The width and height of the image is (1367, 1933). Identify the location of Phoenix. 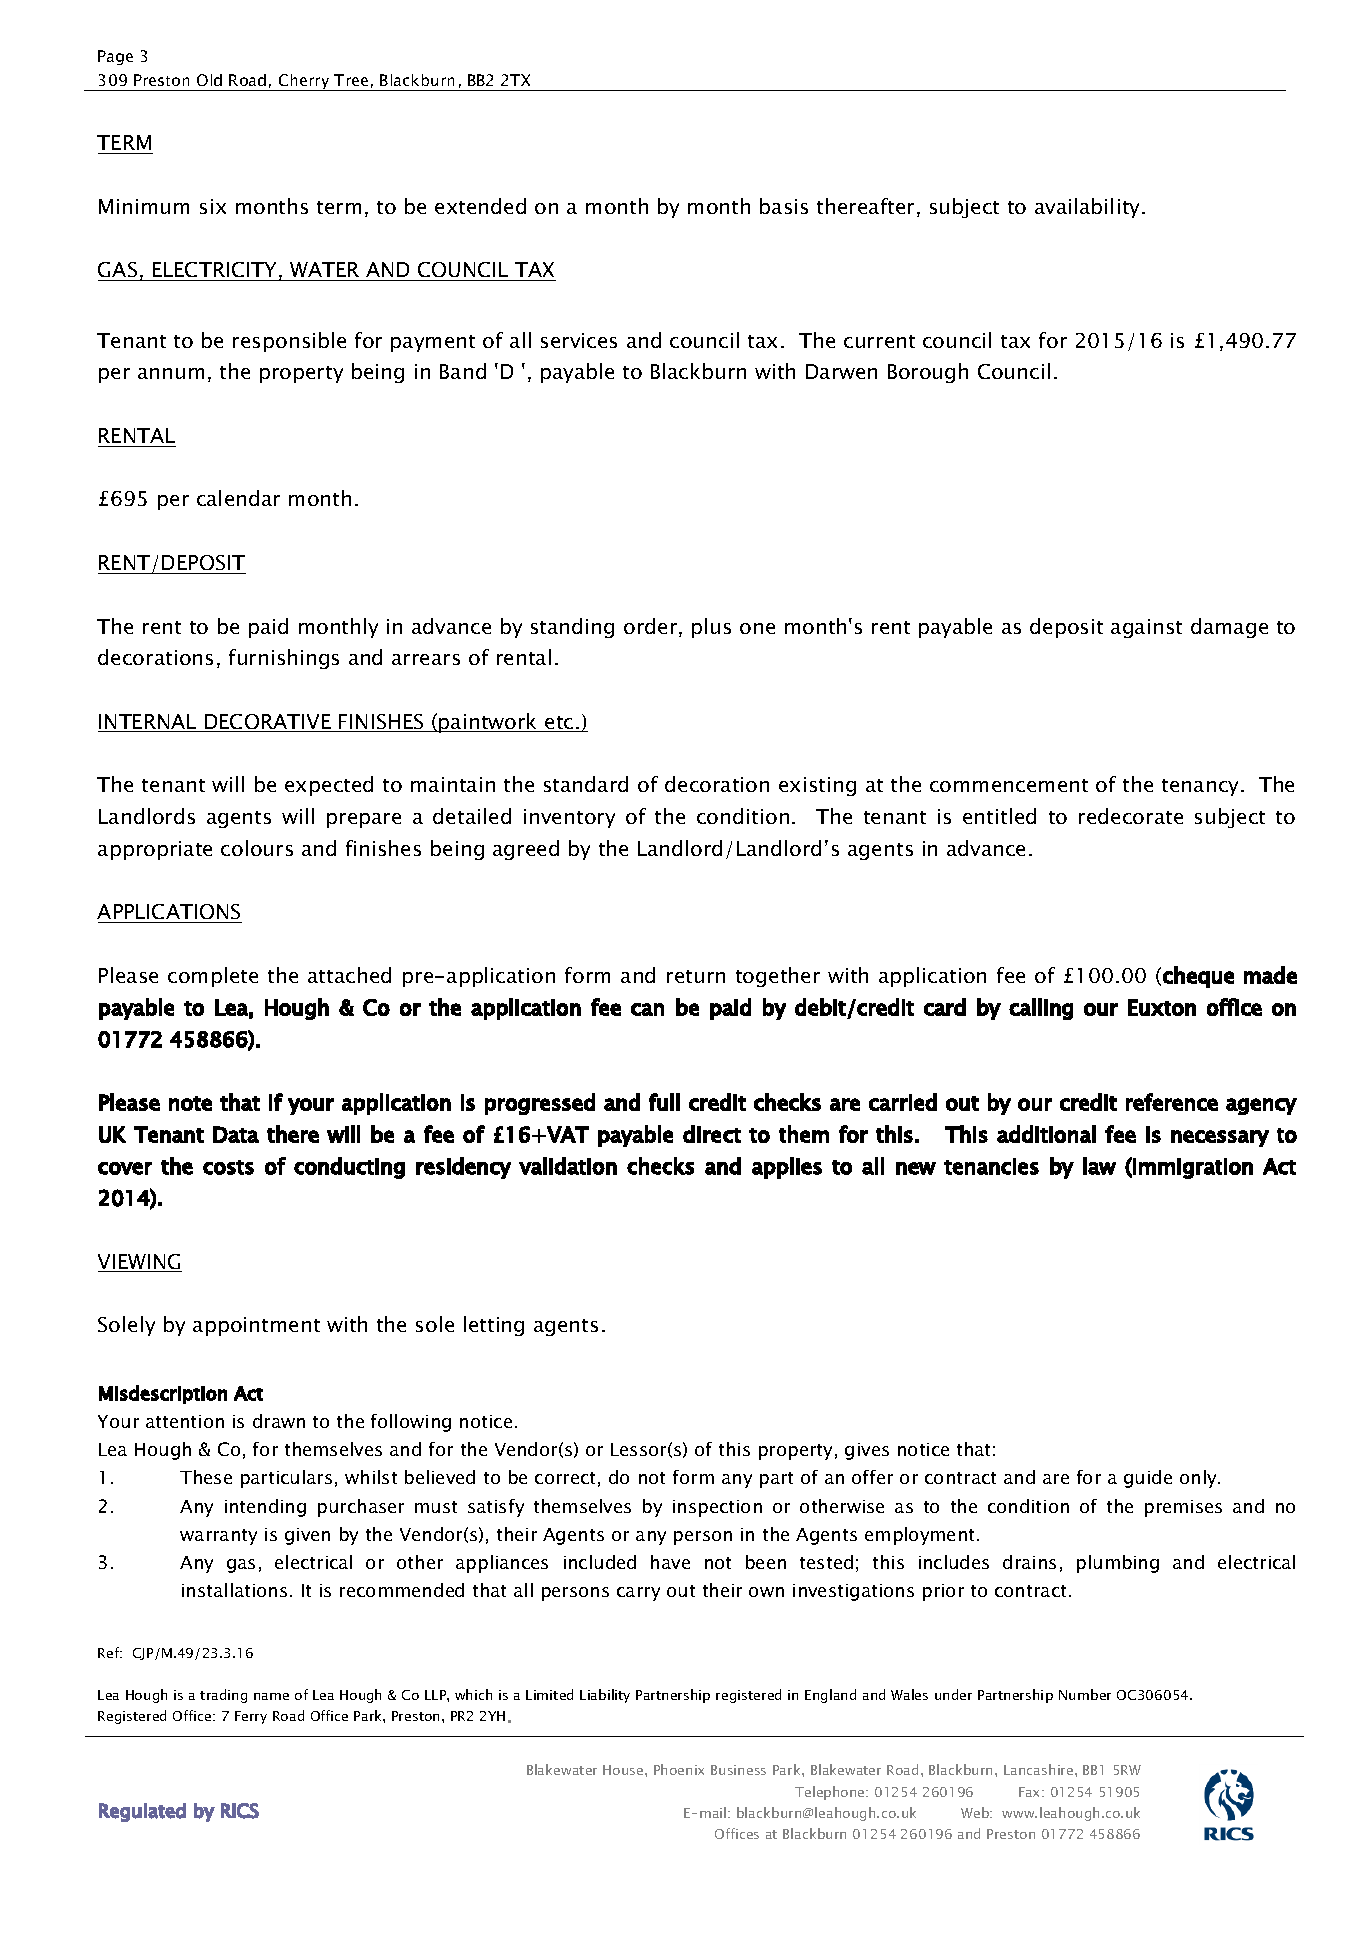
(679, 1769).
